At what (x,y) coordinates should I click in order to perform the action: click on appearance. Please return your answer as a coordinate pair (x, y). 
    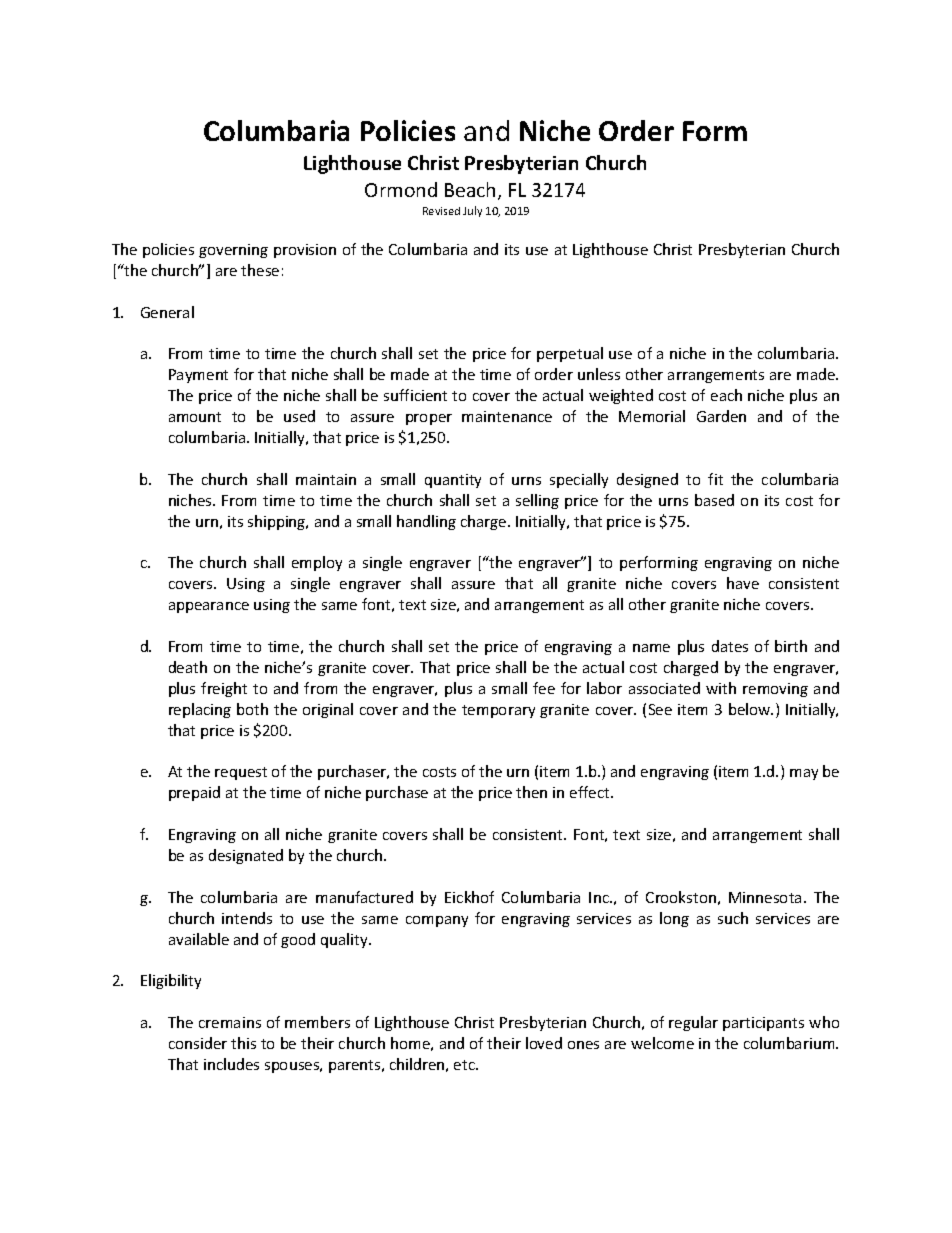
    Looking at the image, I should click on (209, 607).
